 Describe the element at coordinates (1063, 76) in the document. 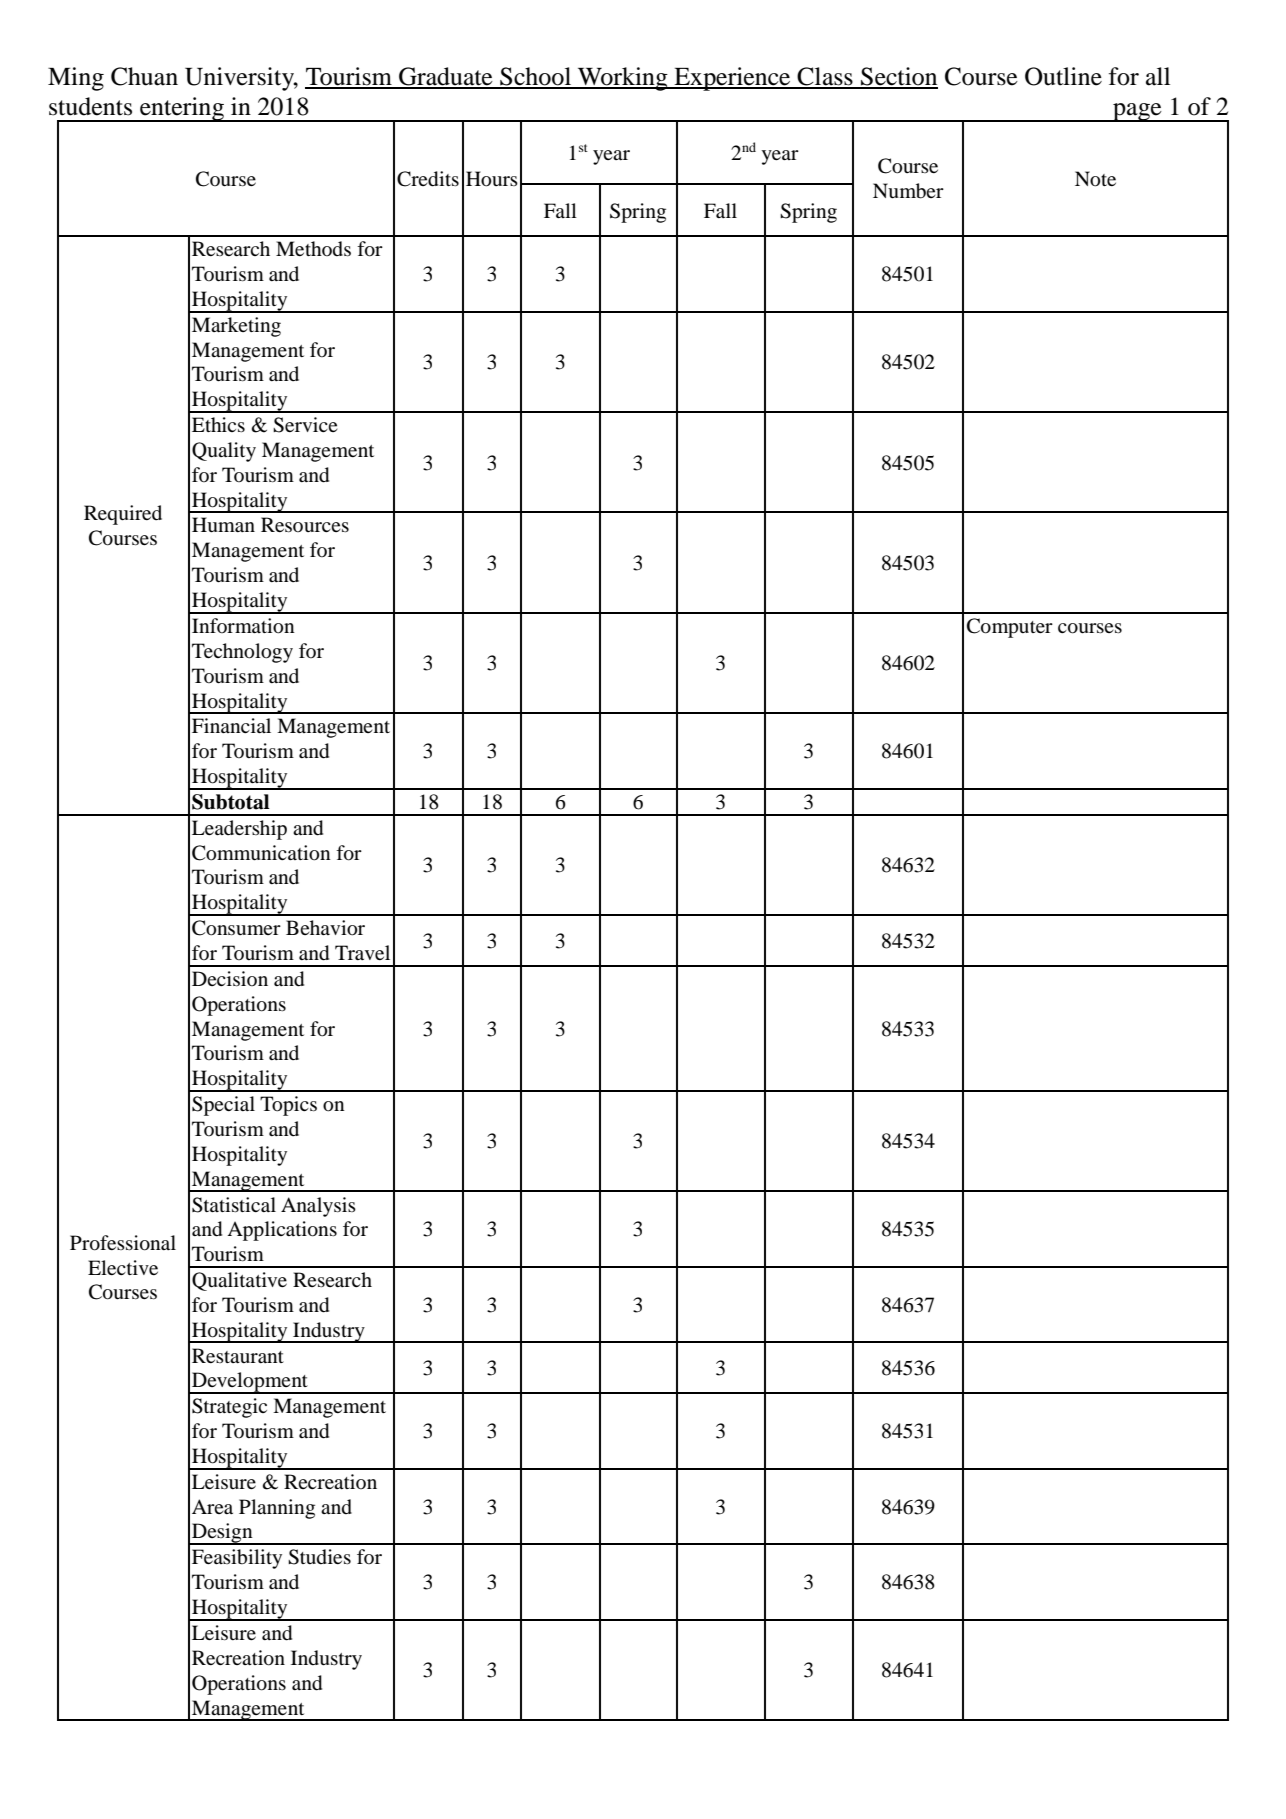

I see `Outline` at that location.
